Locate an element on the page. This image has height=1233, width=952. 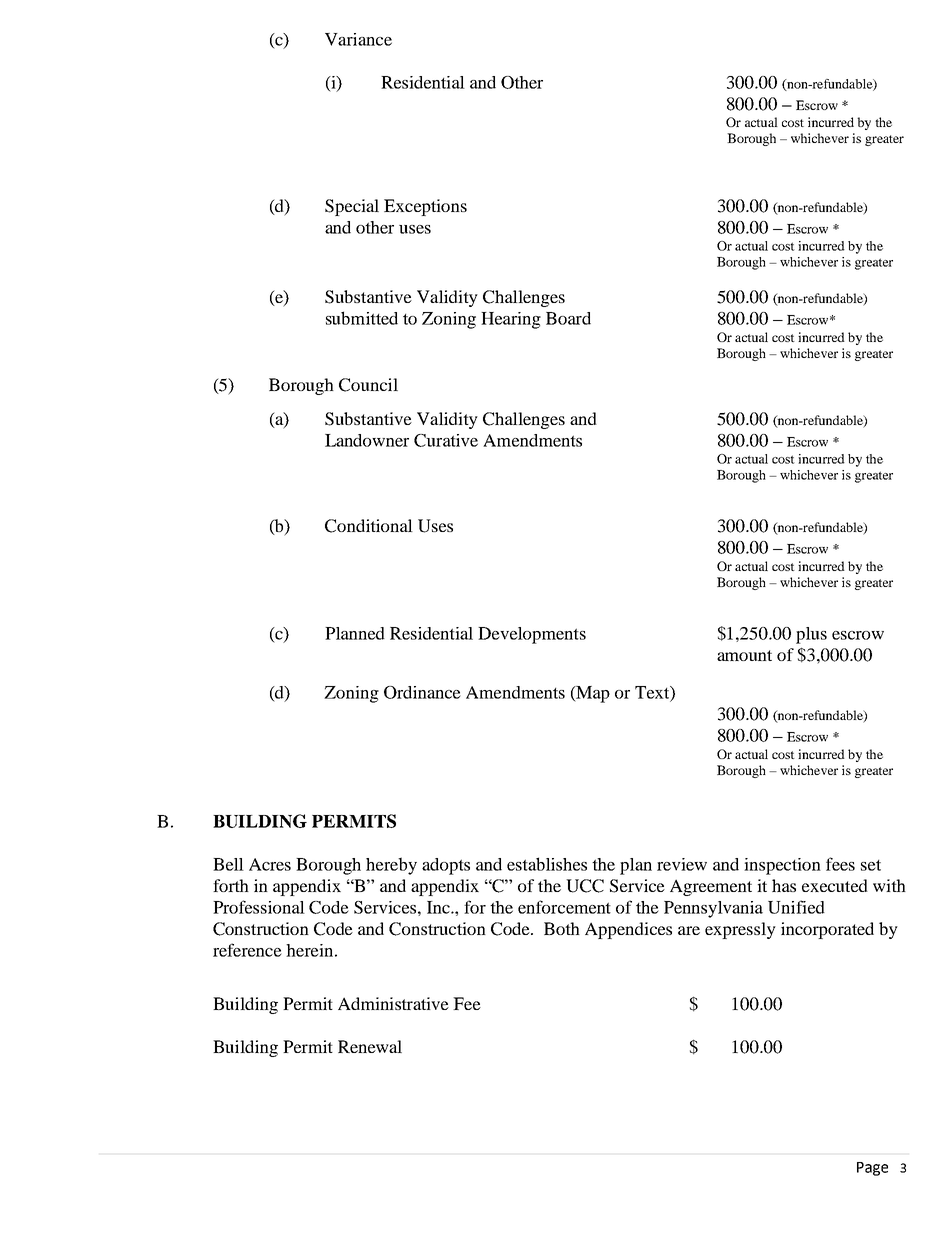
Conditional is located at coordinates (369, 526).
